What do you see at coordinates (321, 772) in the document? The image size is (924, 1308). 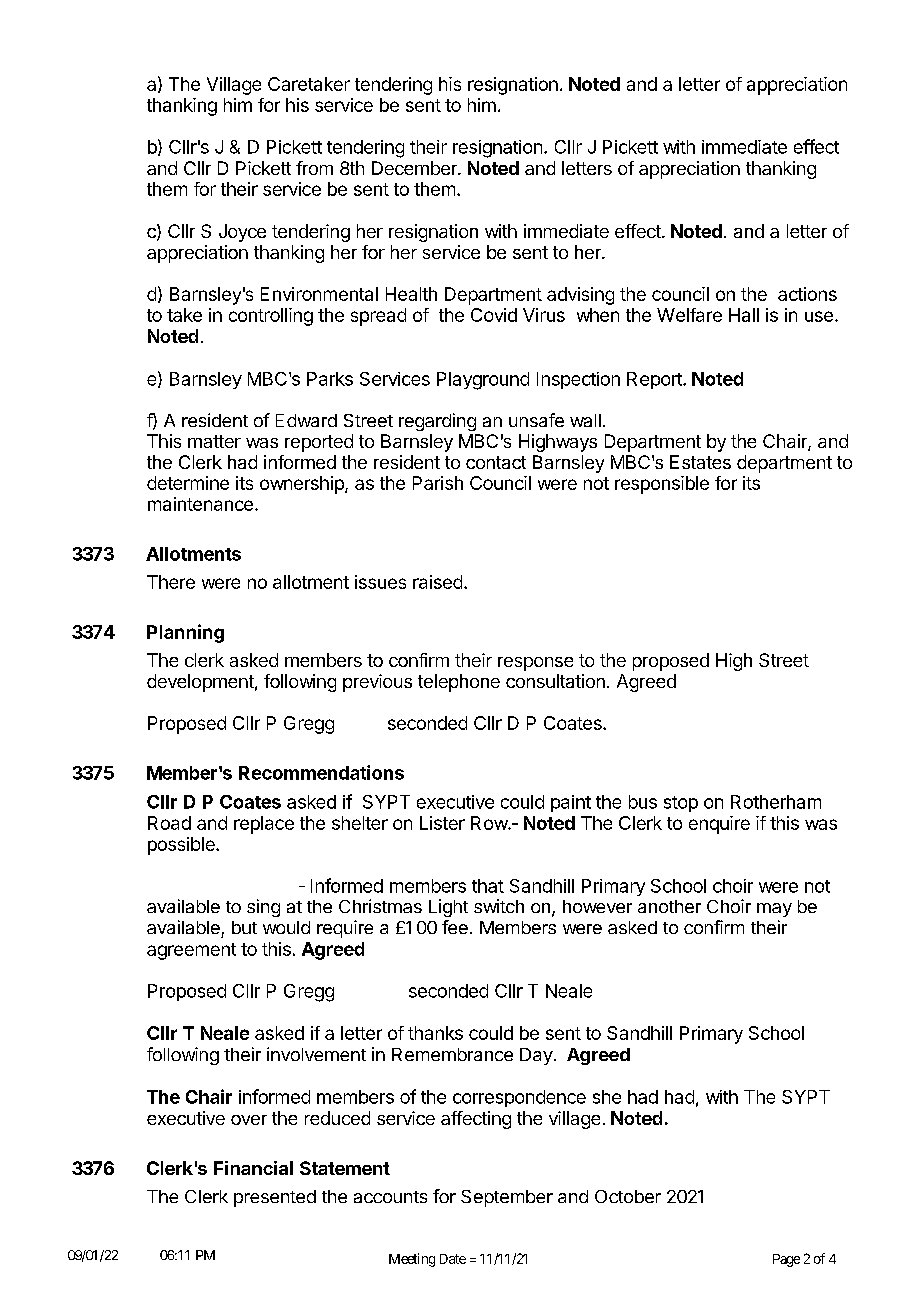 I see `Recommendations` at bounding box center [321, 772].
